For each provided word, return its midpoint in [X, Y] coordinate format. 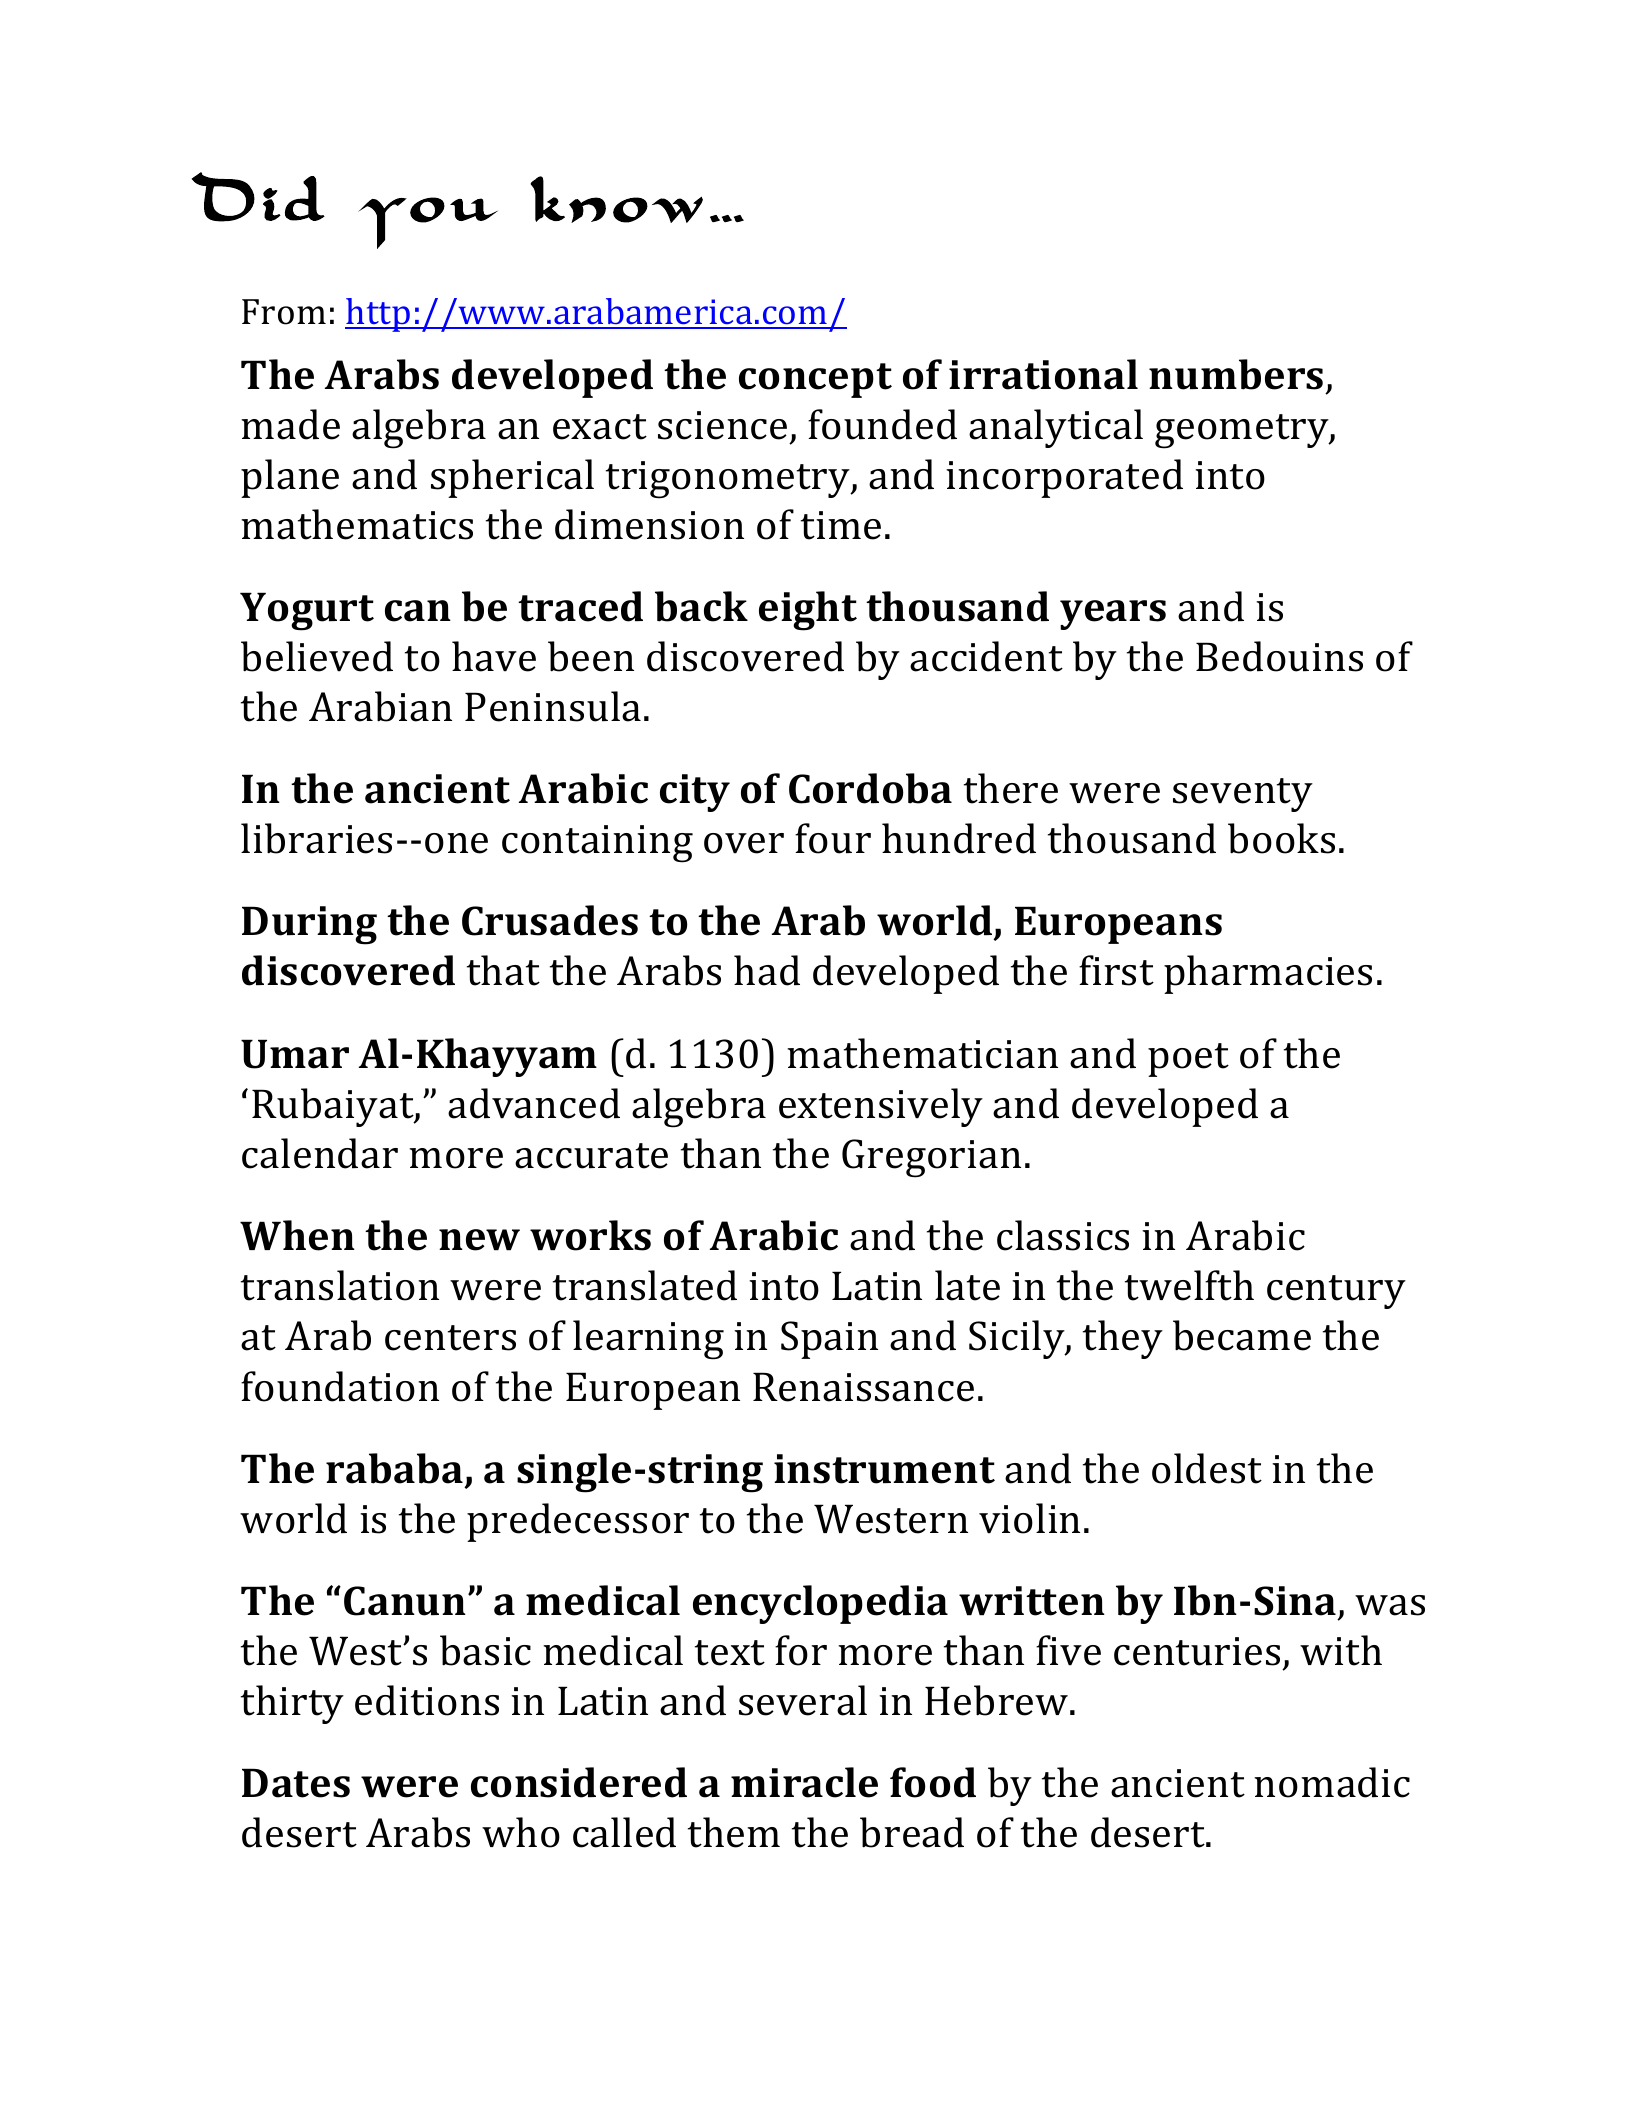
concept [815, 380]
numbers [1236, 374]
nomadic [1332, 1782]
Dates [296, 1783]
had [767, 970]
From [284, 312]
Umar [295, 1054]
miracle [804, 1782]
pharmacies [1268, 974]
